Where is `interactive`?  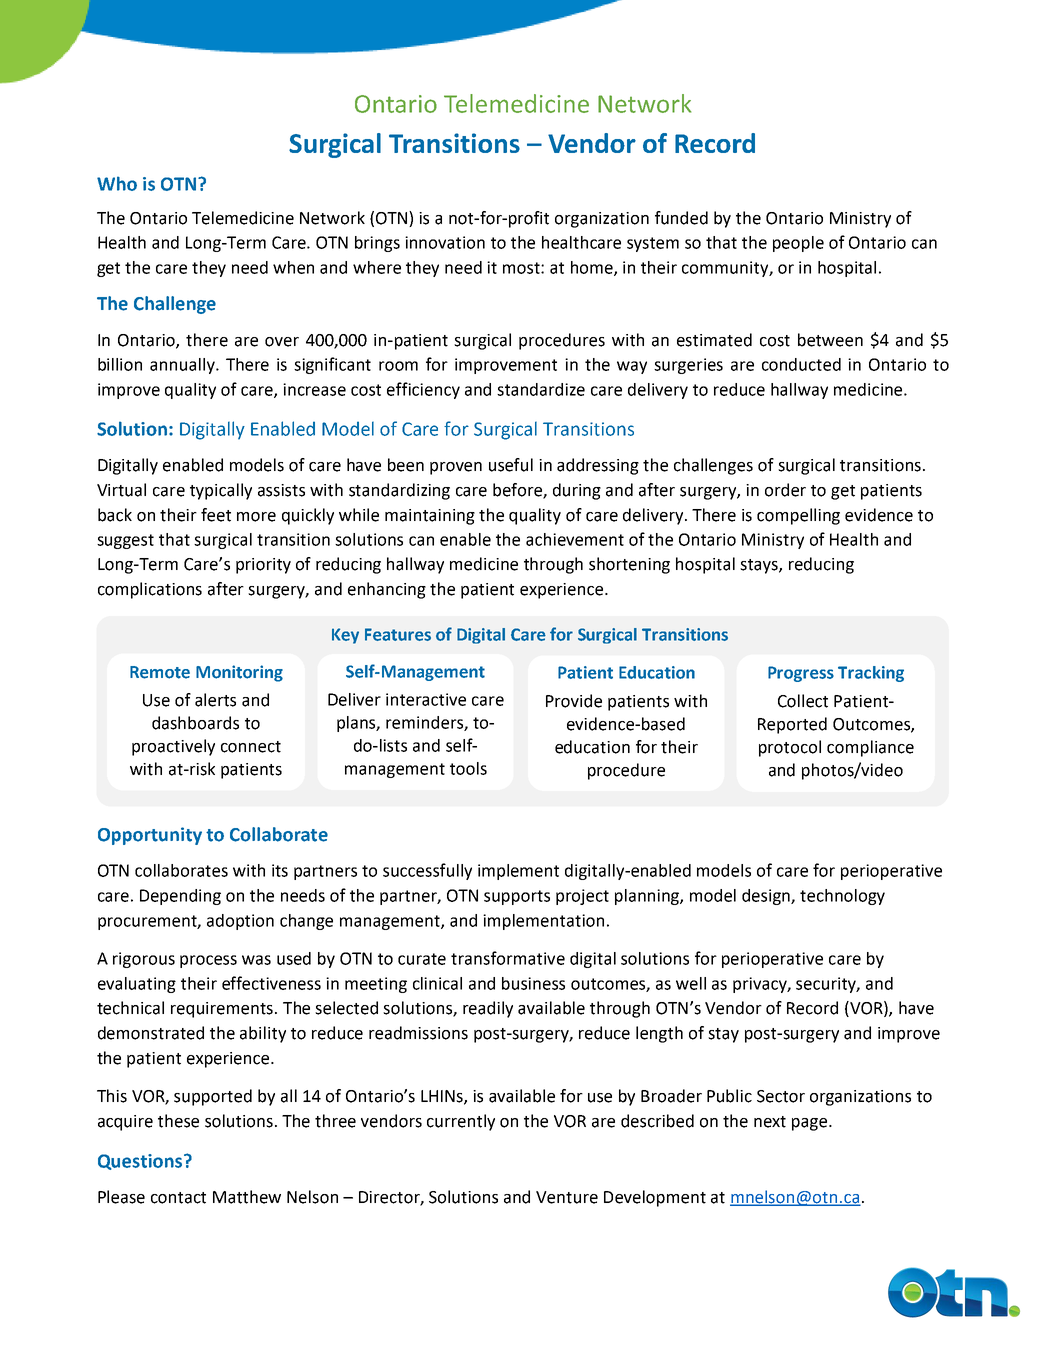 interactive is located at coordinates (426, 699).
